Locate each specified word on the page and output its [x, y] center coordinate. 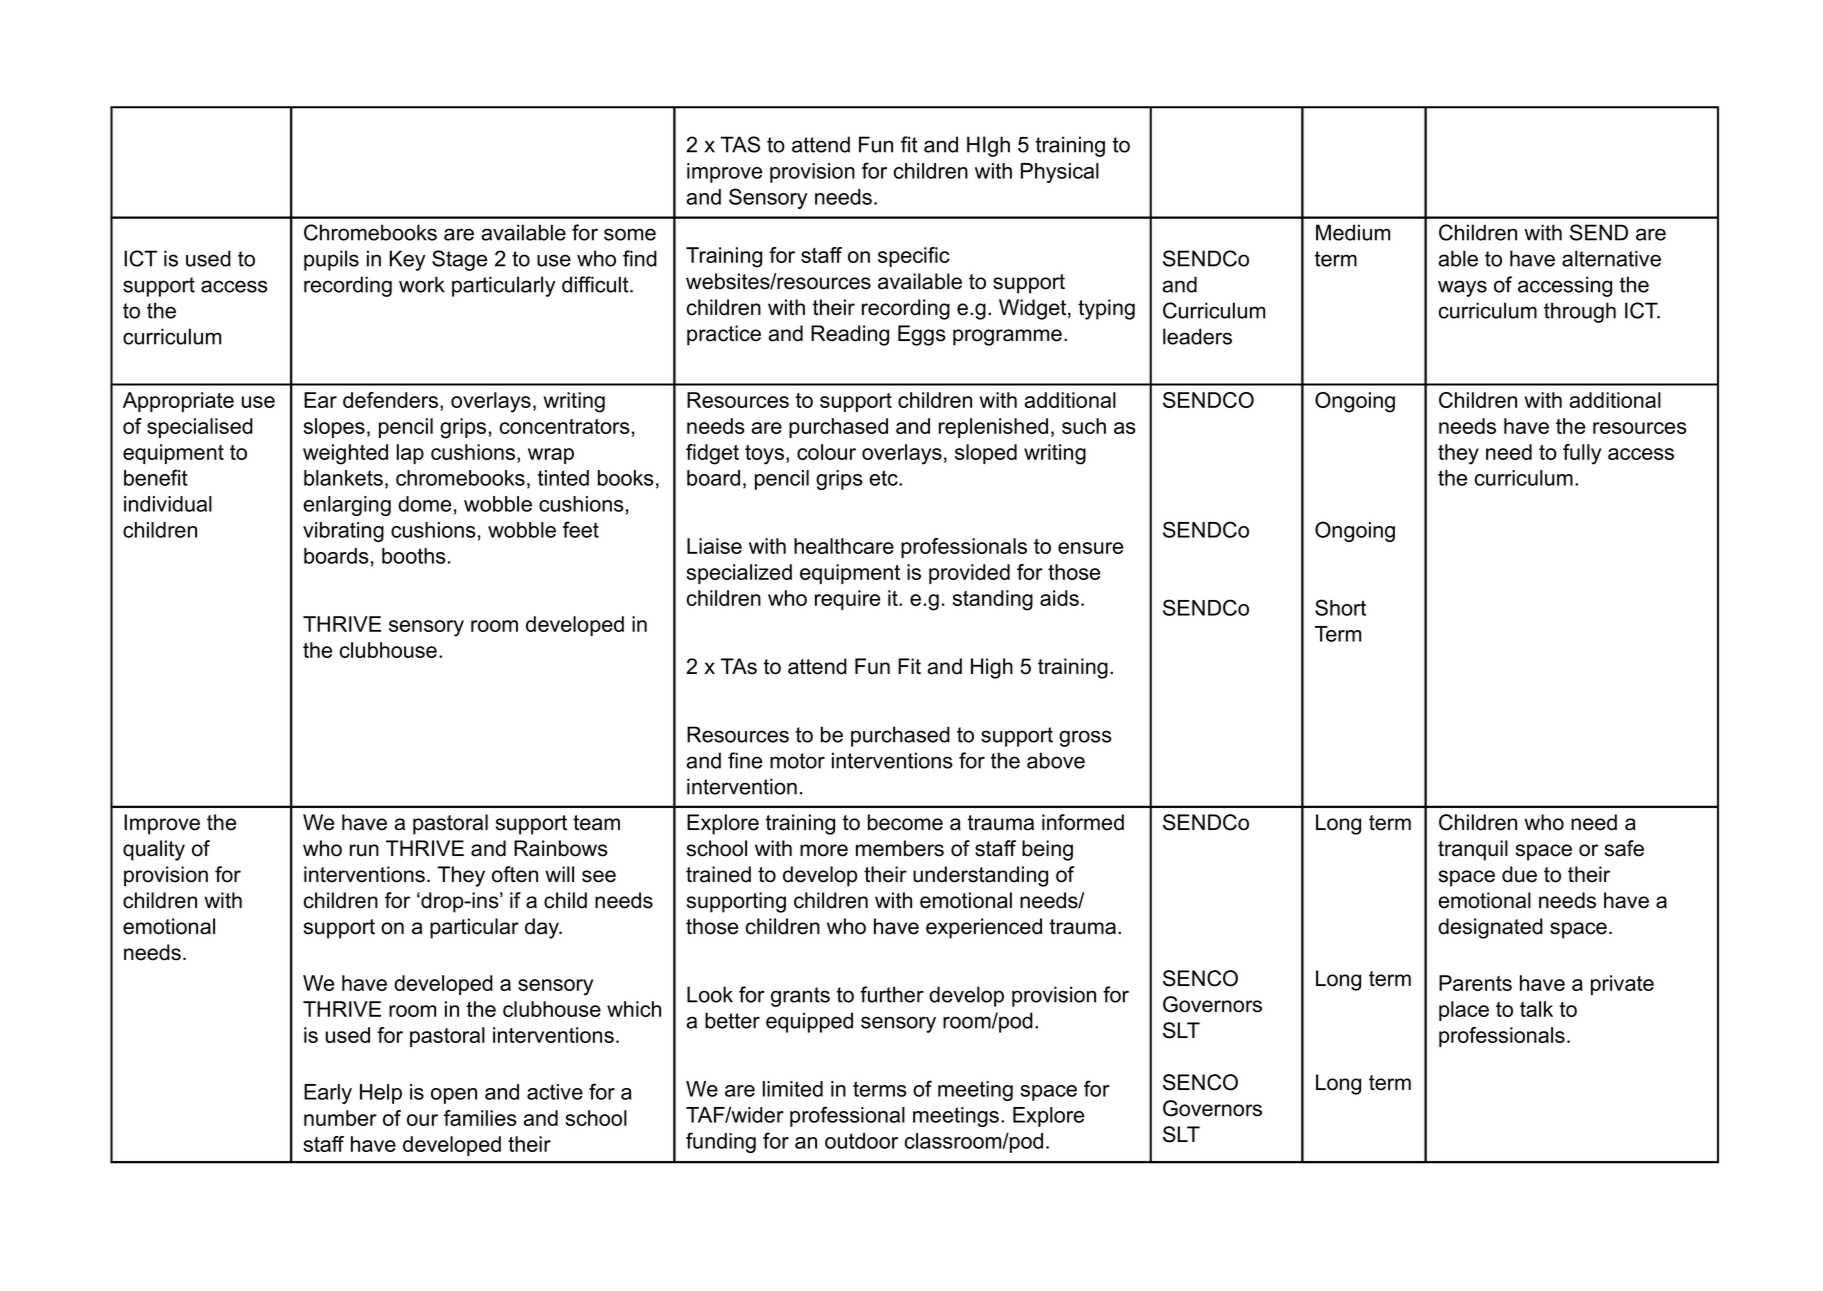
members [900, 848]
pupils [331, 260]
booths [414, 556]
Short [1340, 607]
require [847, 600]
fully [1582, 454]
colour [826, 452]
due [1519, 874]
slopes [334, 428]
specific [914, 257]
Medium [1353, 232]
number [340, 1118]
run [364, 850]
